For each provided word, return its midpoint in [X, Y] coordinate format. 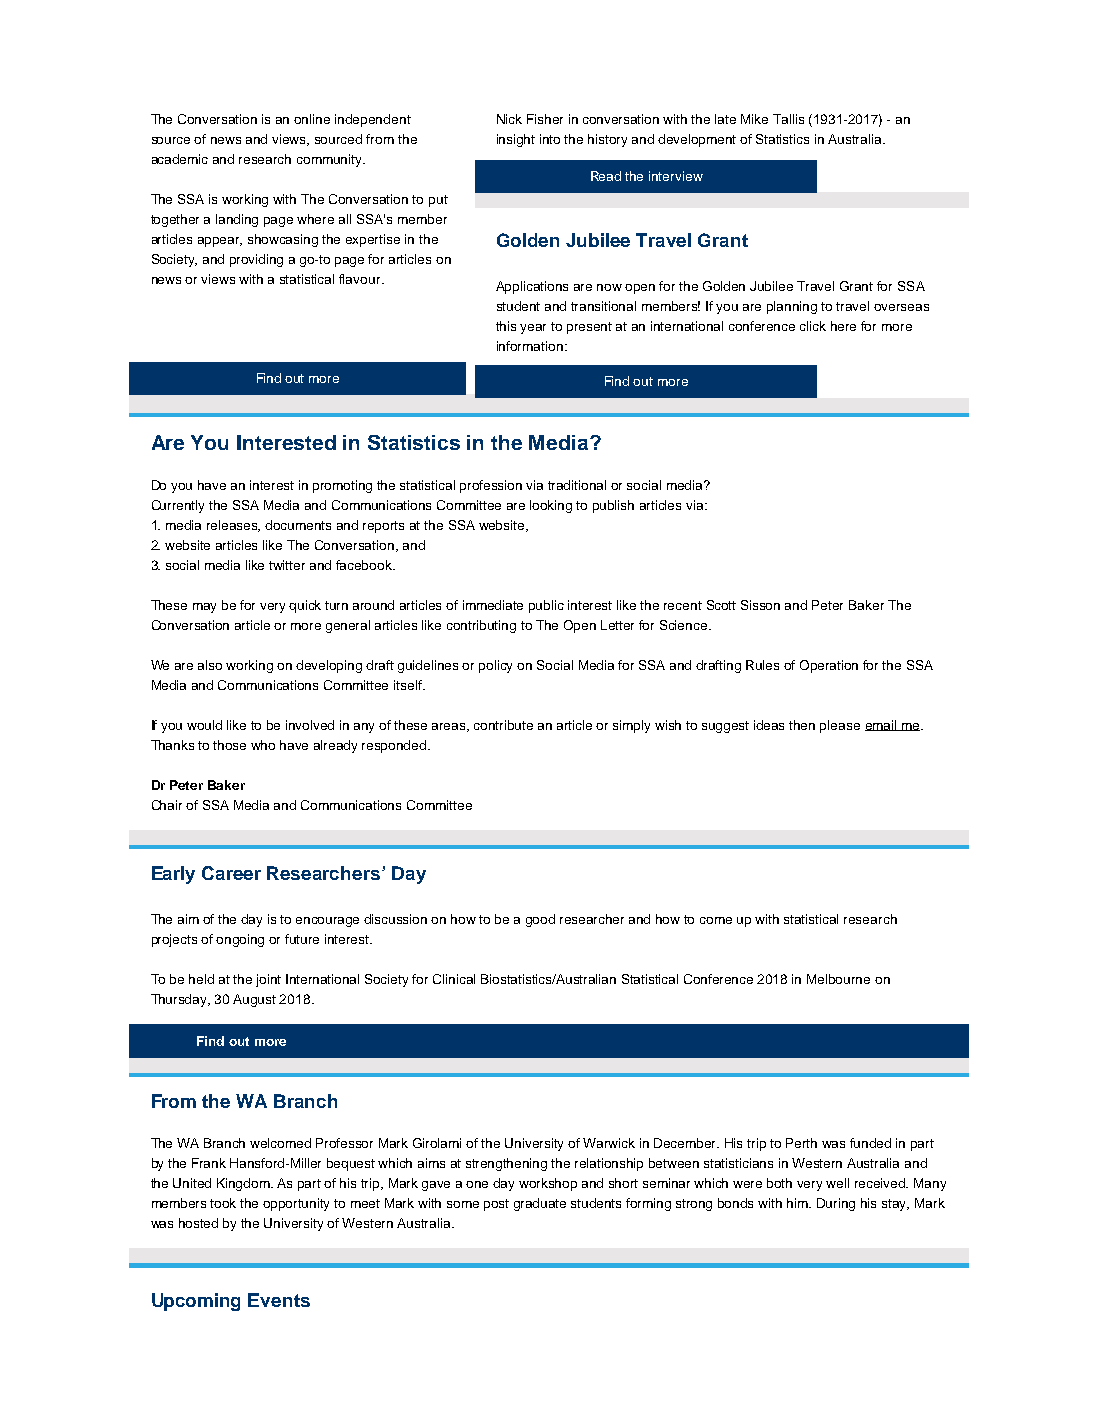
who [263, 745]
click [813, 326]
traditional [577, 485]
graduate [540, 1204]
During [836, 1204]
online [312, 119]
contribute [503, 725]
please [840, 726]
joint [268, 980]
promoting [342, 486]
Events [279, 1300]
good [540, 920]
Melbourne [838, 979]
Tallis [788, 119]
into [550, 139]
